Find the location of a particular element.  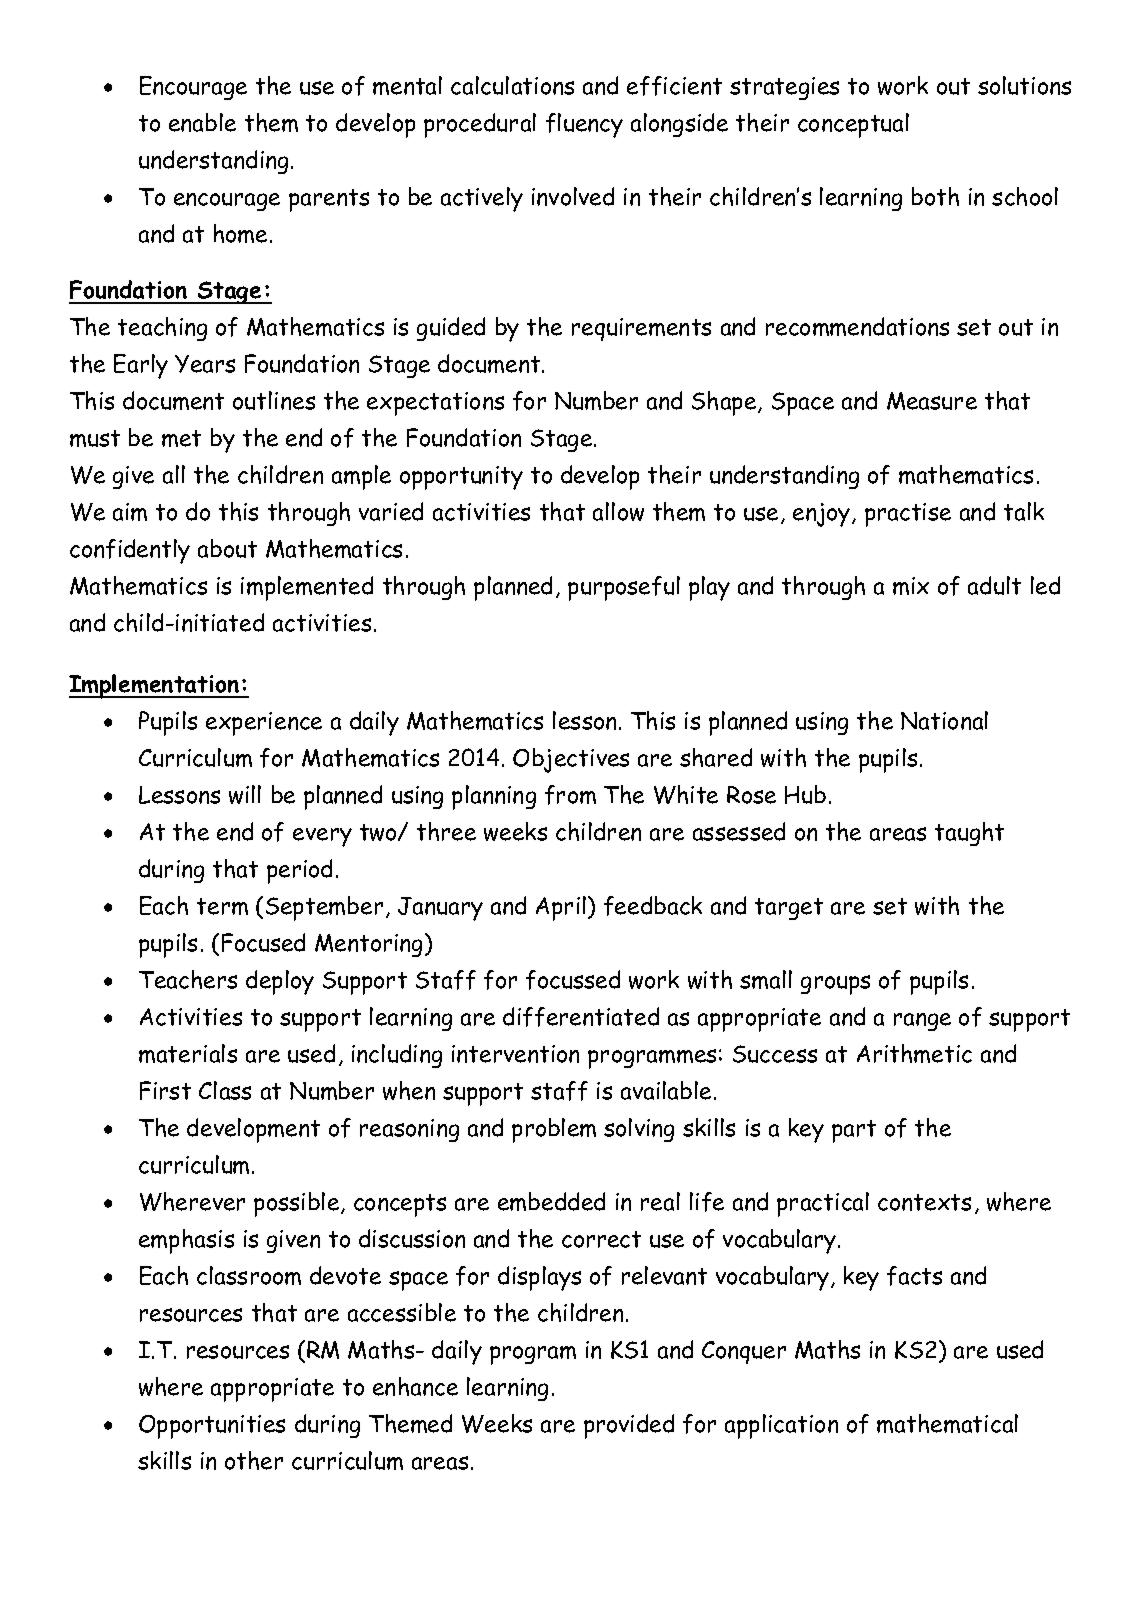

provided is located at coordinates (629, 1426).
